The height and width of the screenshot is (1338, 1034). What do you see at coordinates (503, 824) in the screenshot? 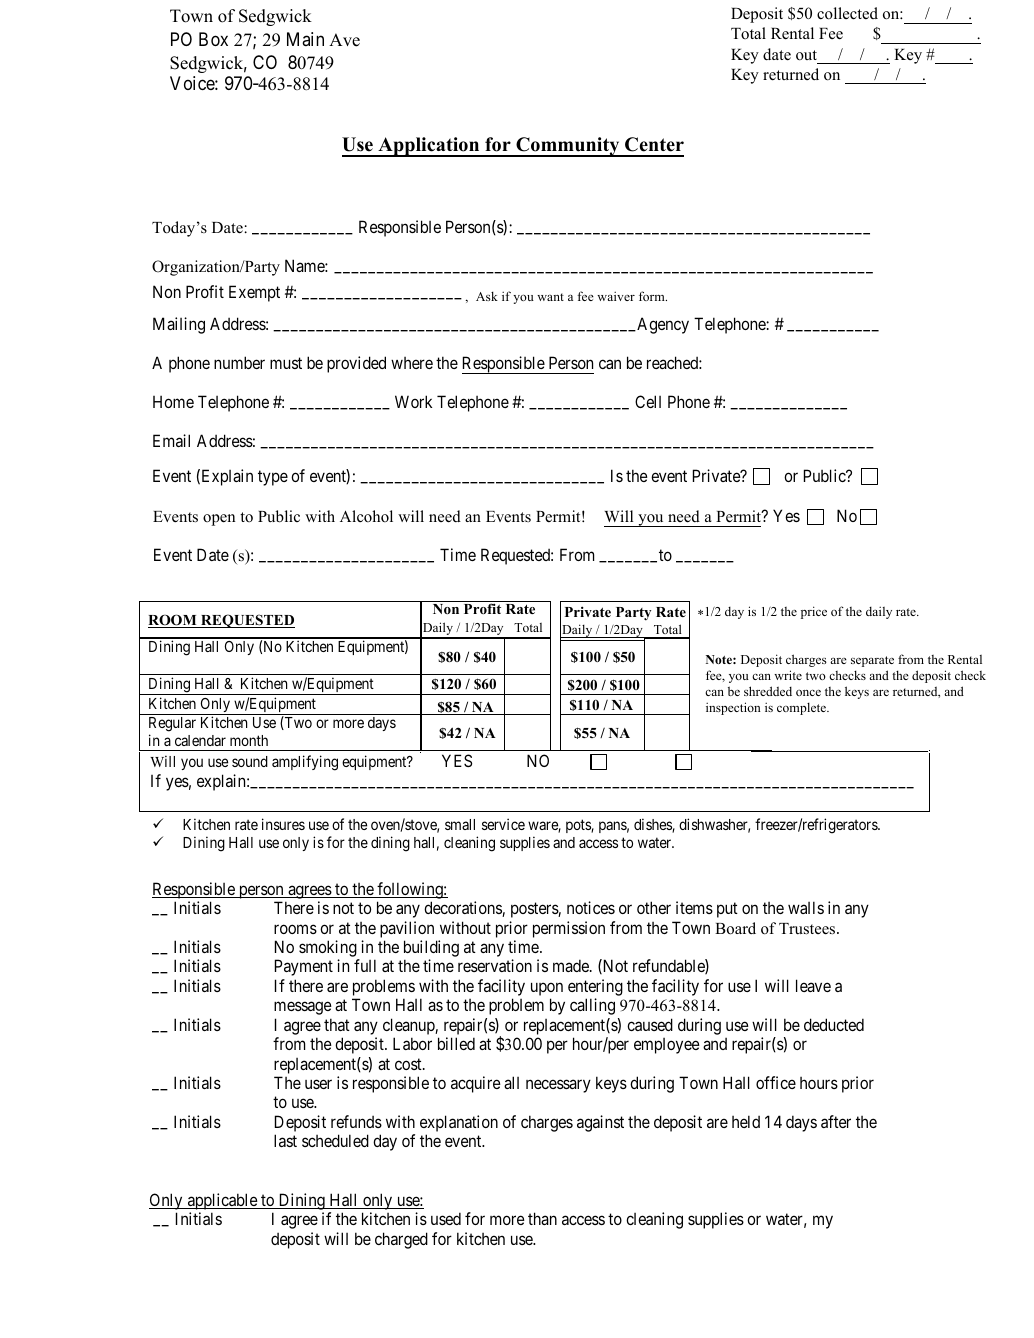
I see `service` at bounding box center [503, 824].
